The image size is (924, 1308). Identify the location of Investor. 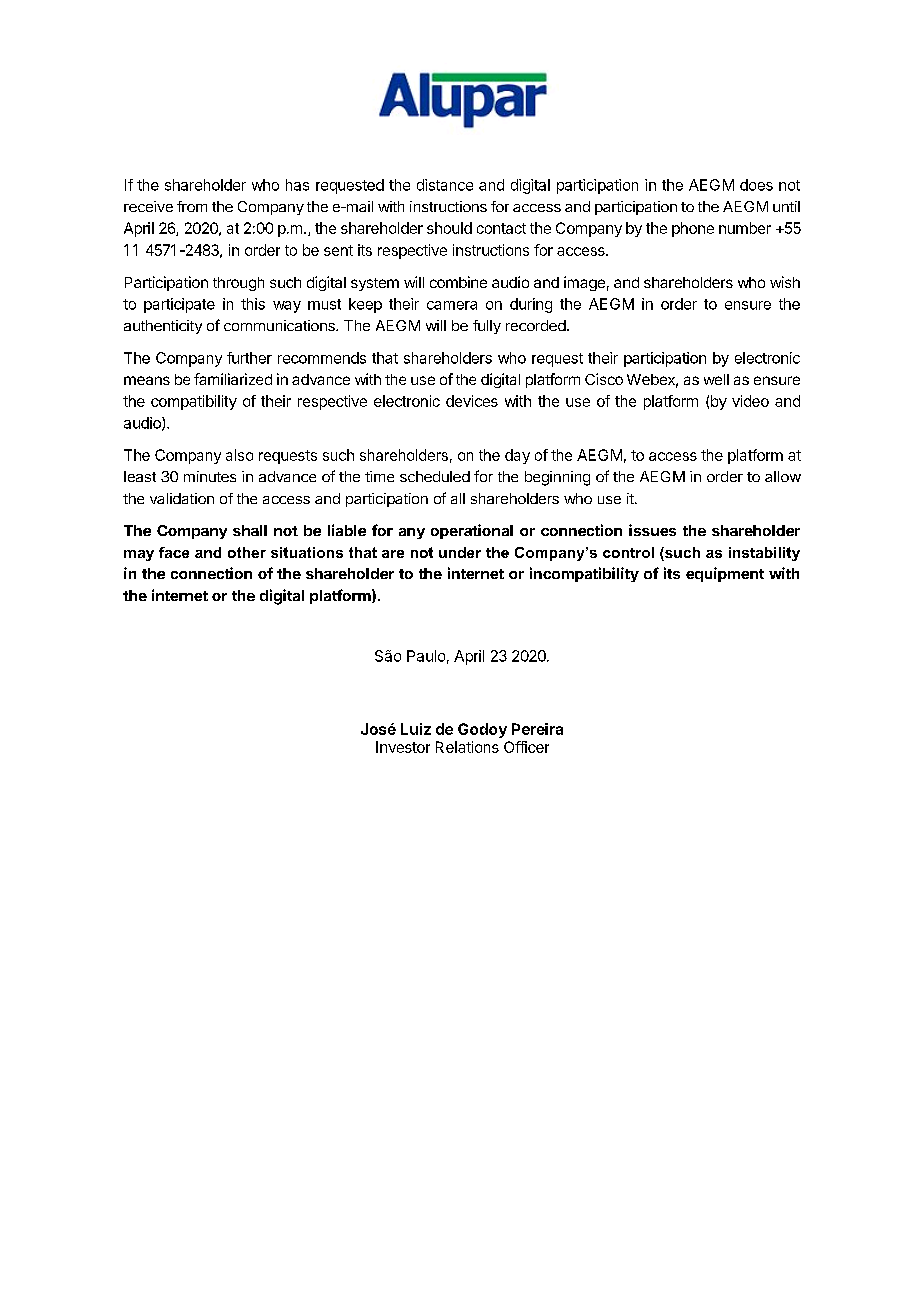
(403, 747).
